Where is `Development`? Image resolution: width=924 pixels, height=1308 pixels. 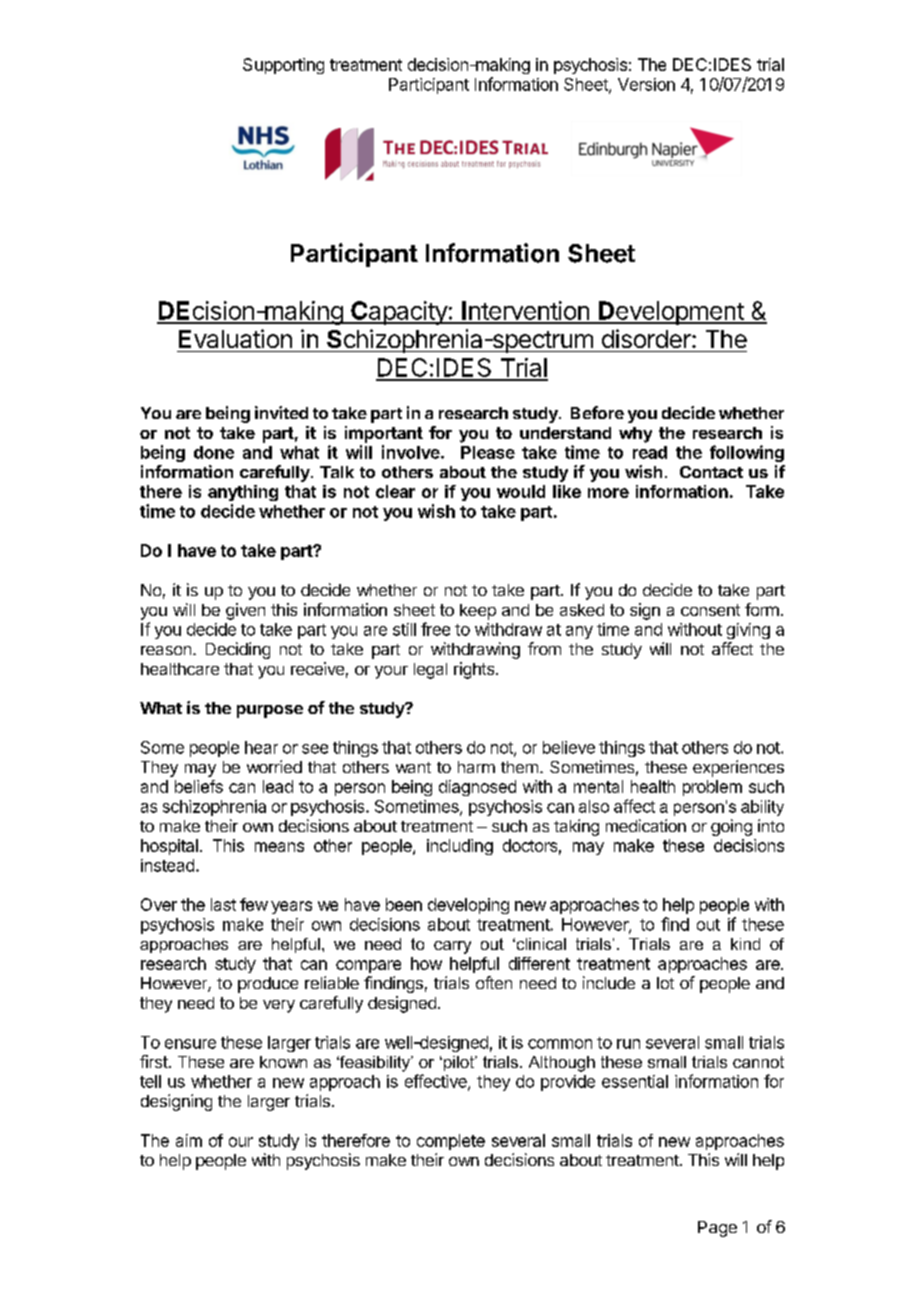 Development is located at coordinates (671, 313).
